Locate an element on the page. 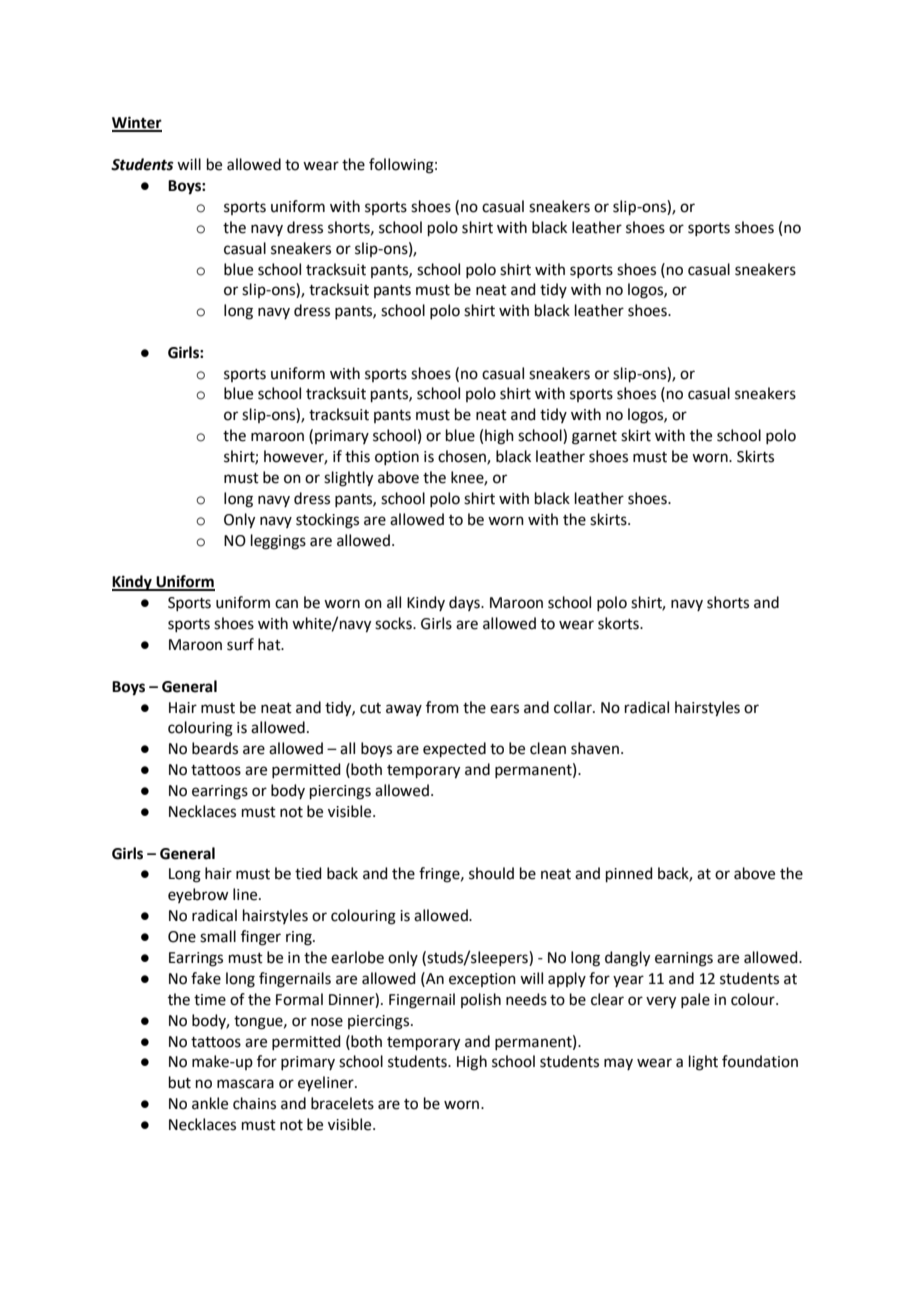 This document has width=924, height=1308. stockings is located at coordinates (327, 521).
